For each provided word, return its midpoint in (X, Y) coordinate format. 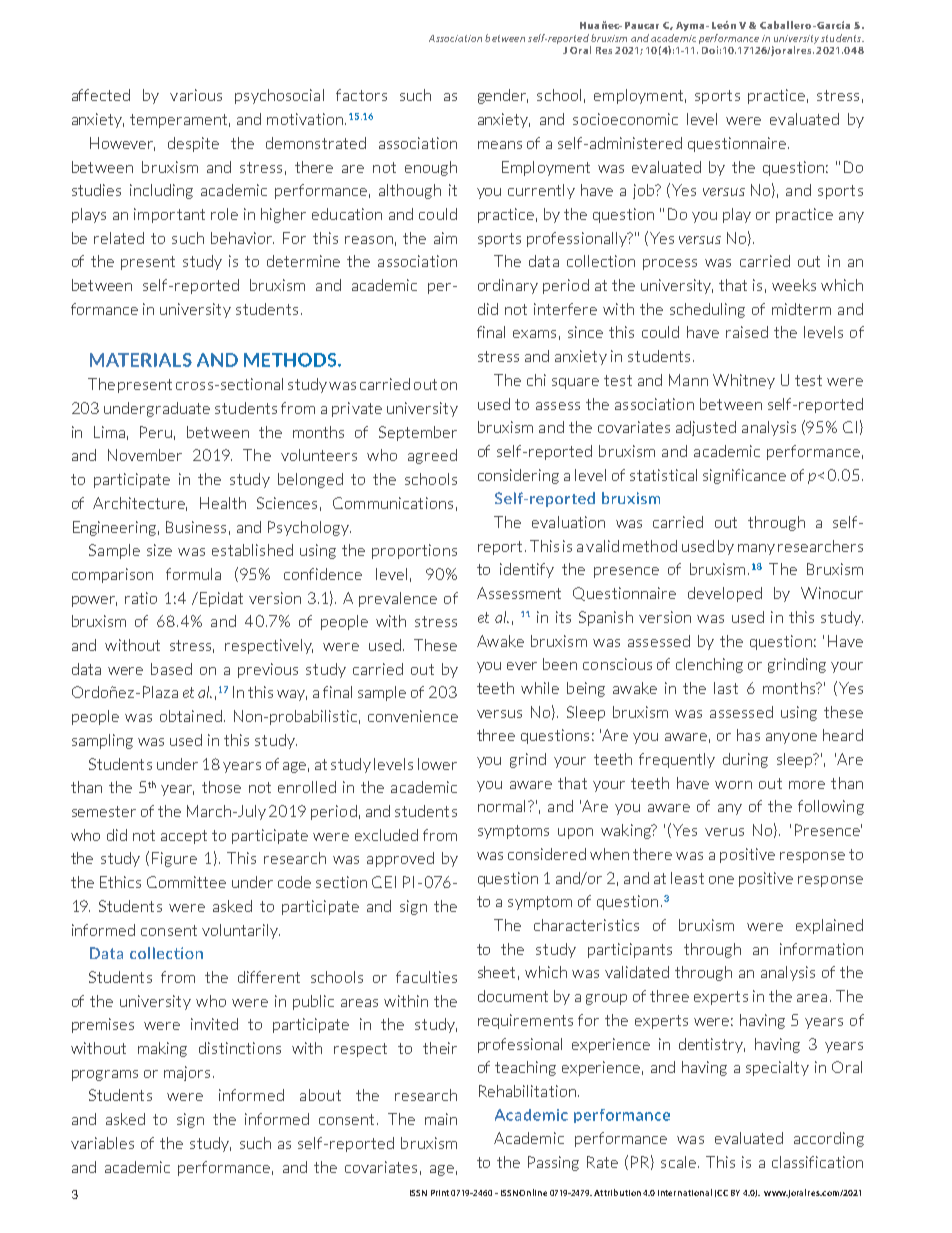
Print (440, 1193)
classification (817, 1162)
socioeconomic (625, 119)
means (500, 145)
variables (102, 1143)
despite (193, 144)
